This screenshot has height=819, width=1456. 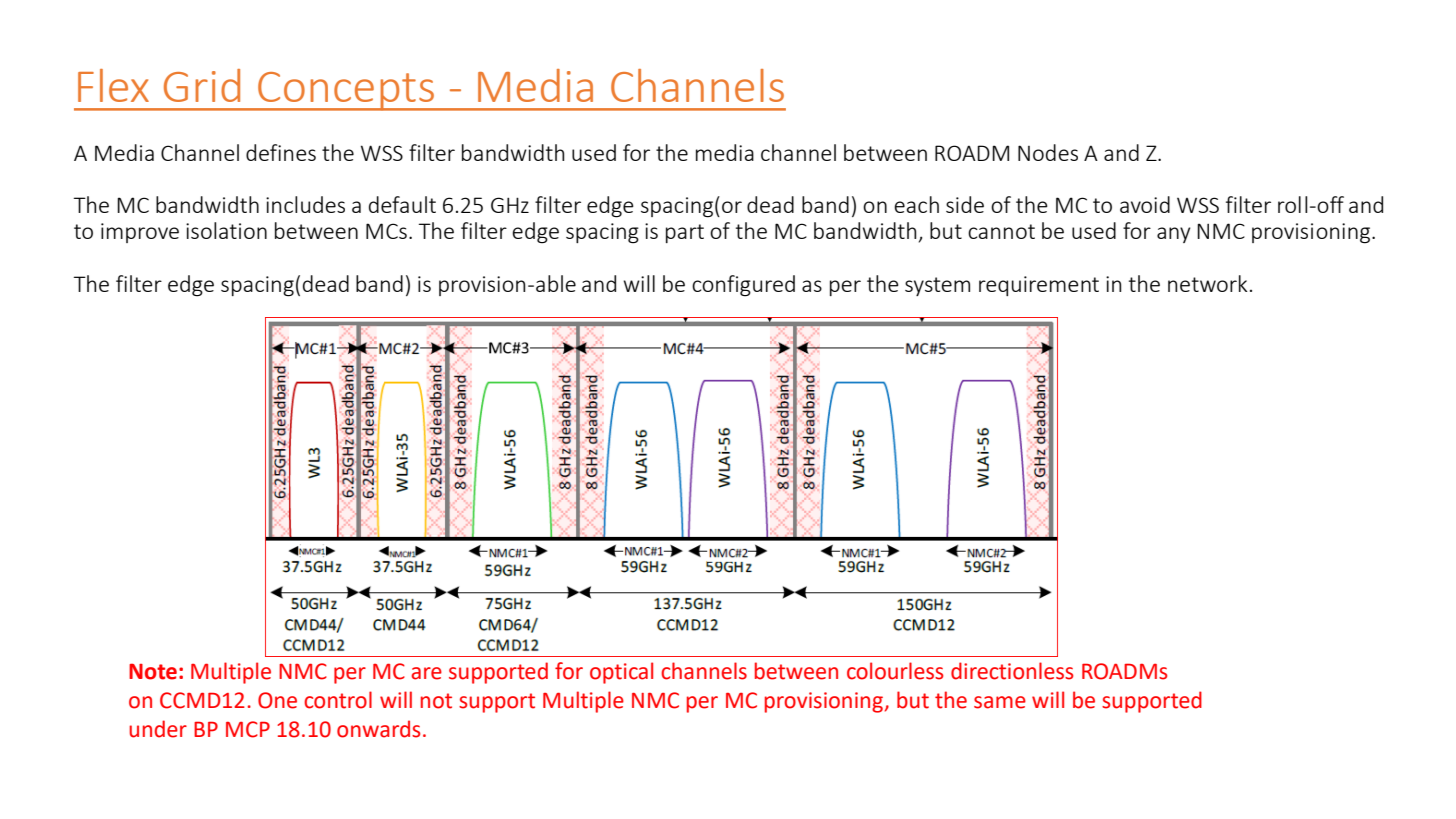 What do you see at coordinates (226, 230) in the screenshot?
I see `isolation` at bounding box center [226, 230].
